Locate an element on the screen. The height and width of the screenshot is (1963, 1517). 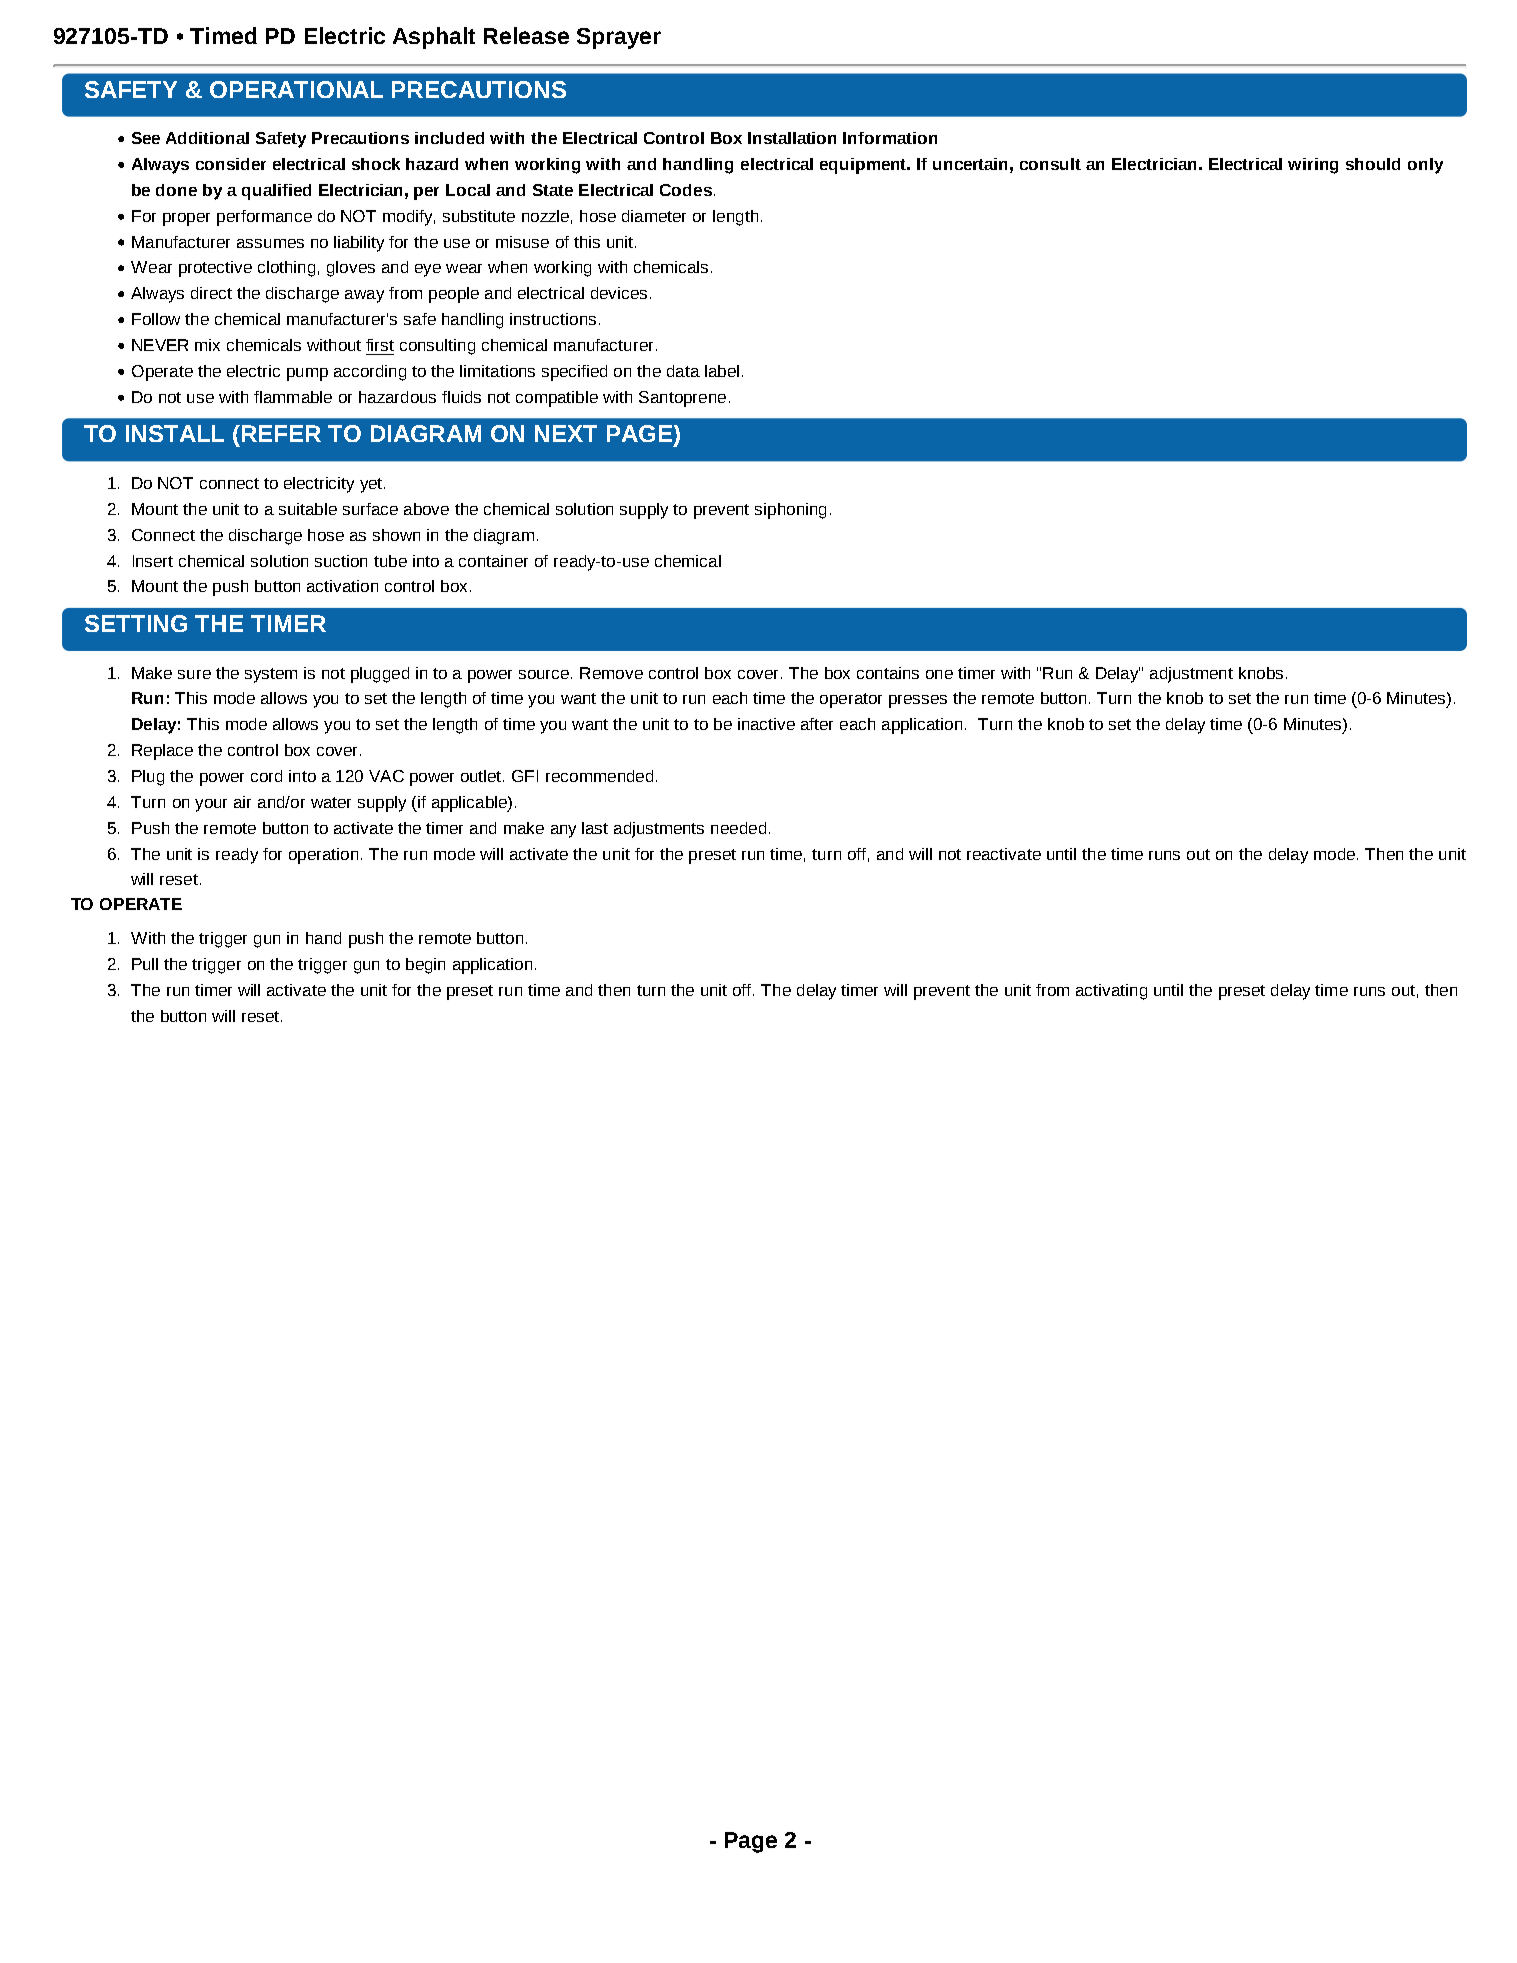
presses is located at coordinates (918, 701).
